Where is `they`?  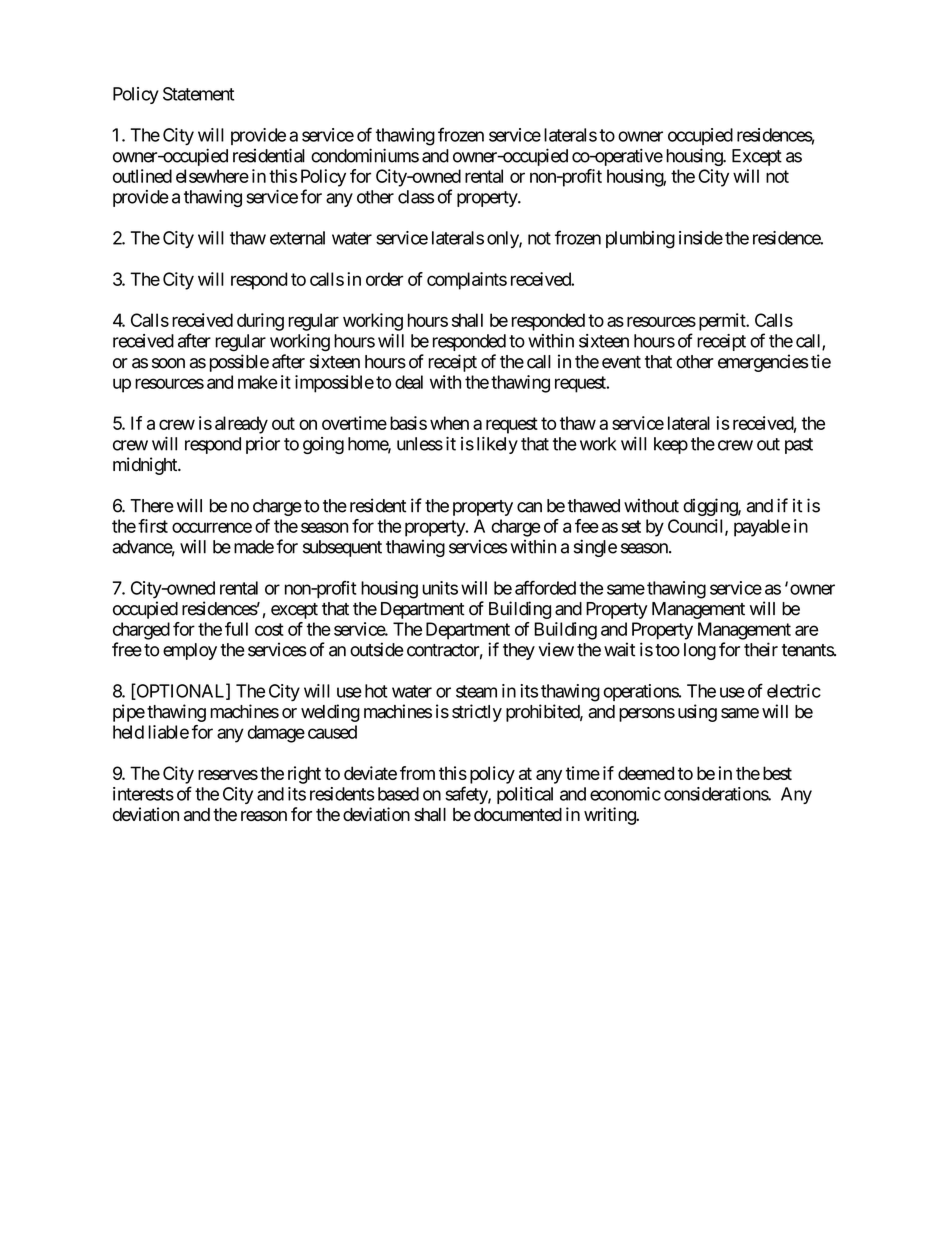
they is located at coordinates (519, 651).
